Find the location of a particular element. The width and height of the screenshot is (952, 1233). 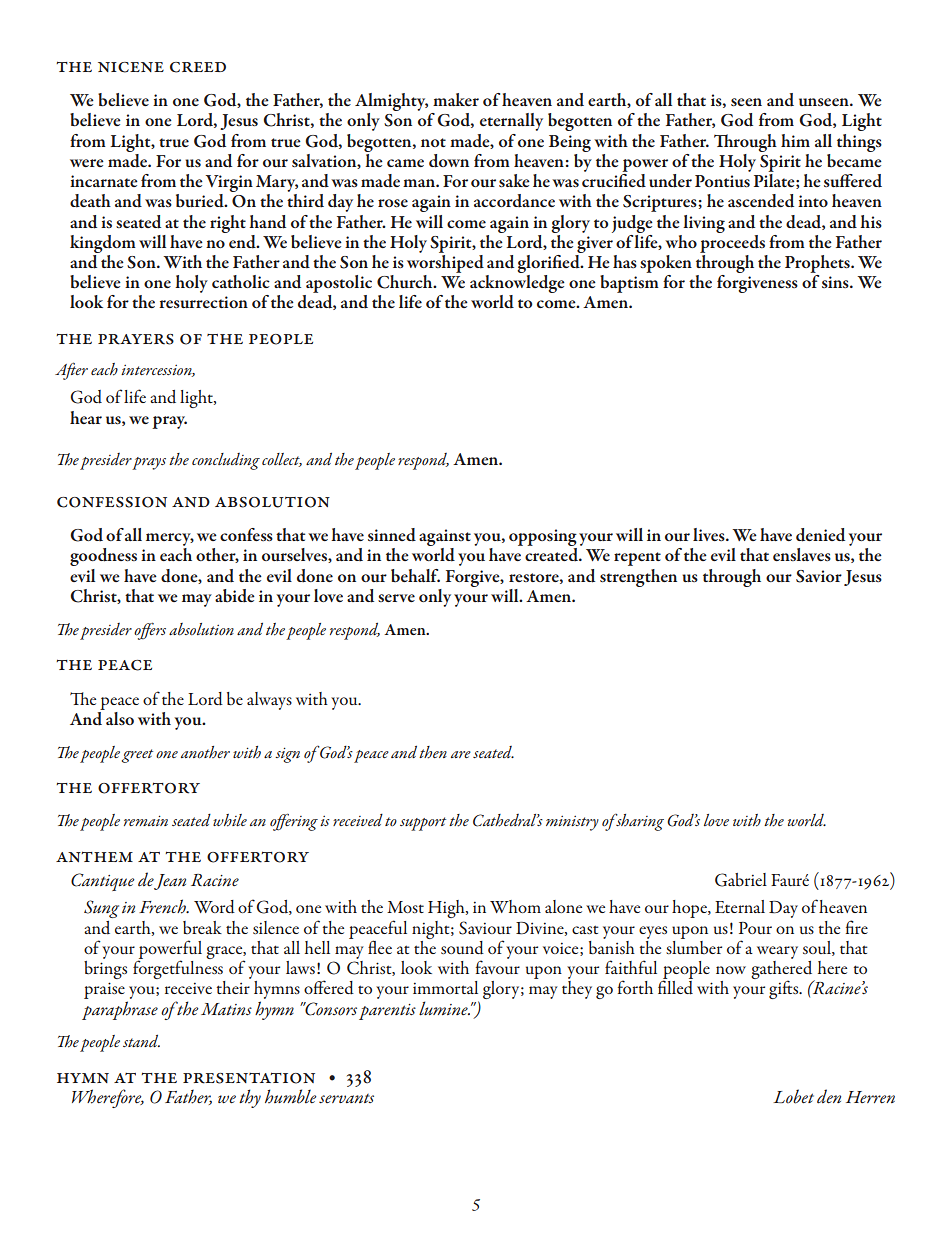

also is located at coordinates (119, 717).
